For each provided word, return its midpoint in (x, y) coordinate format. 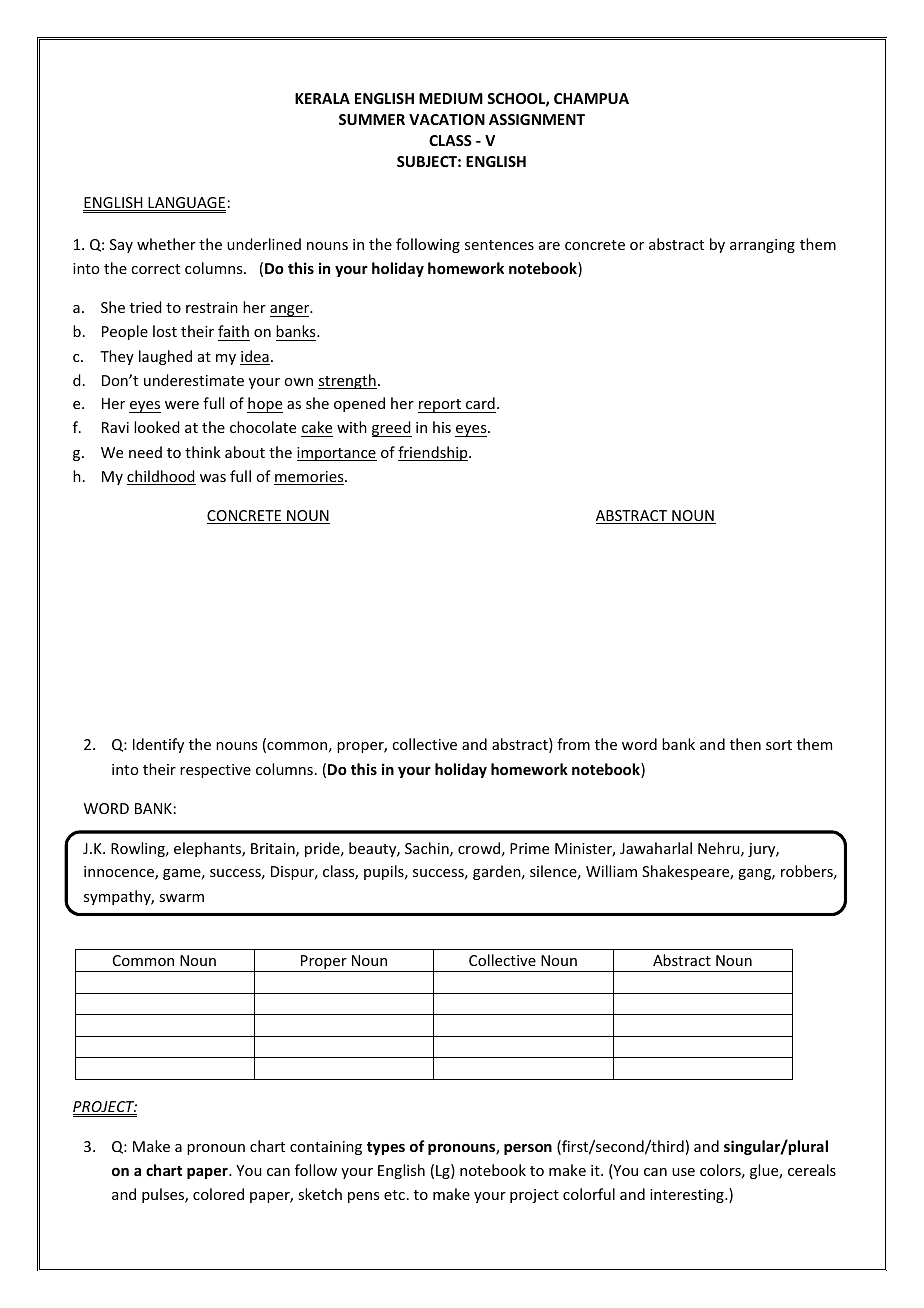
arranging (762, 246)
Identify (158, 745)
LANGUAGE (186, 204)
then (745, 744)
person (528, 1149)
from (573, 744)
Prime (529, 848)
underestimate (194, 380)
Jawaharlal (656, 848)
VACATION (447, 119)
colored (218, 1194)
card (480, 403)
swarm (181, 898)
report (440, 406)
